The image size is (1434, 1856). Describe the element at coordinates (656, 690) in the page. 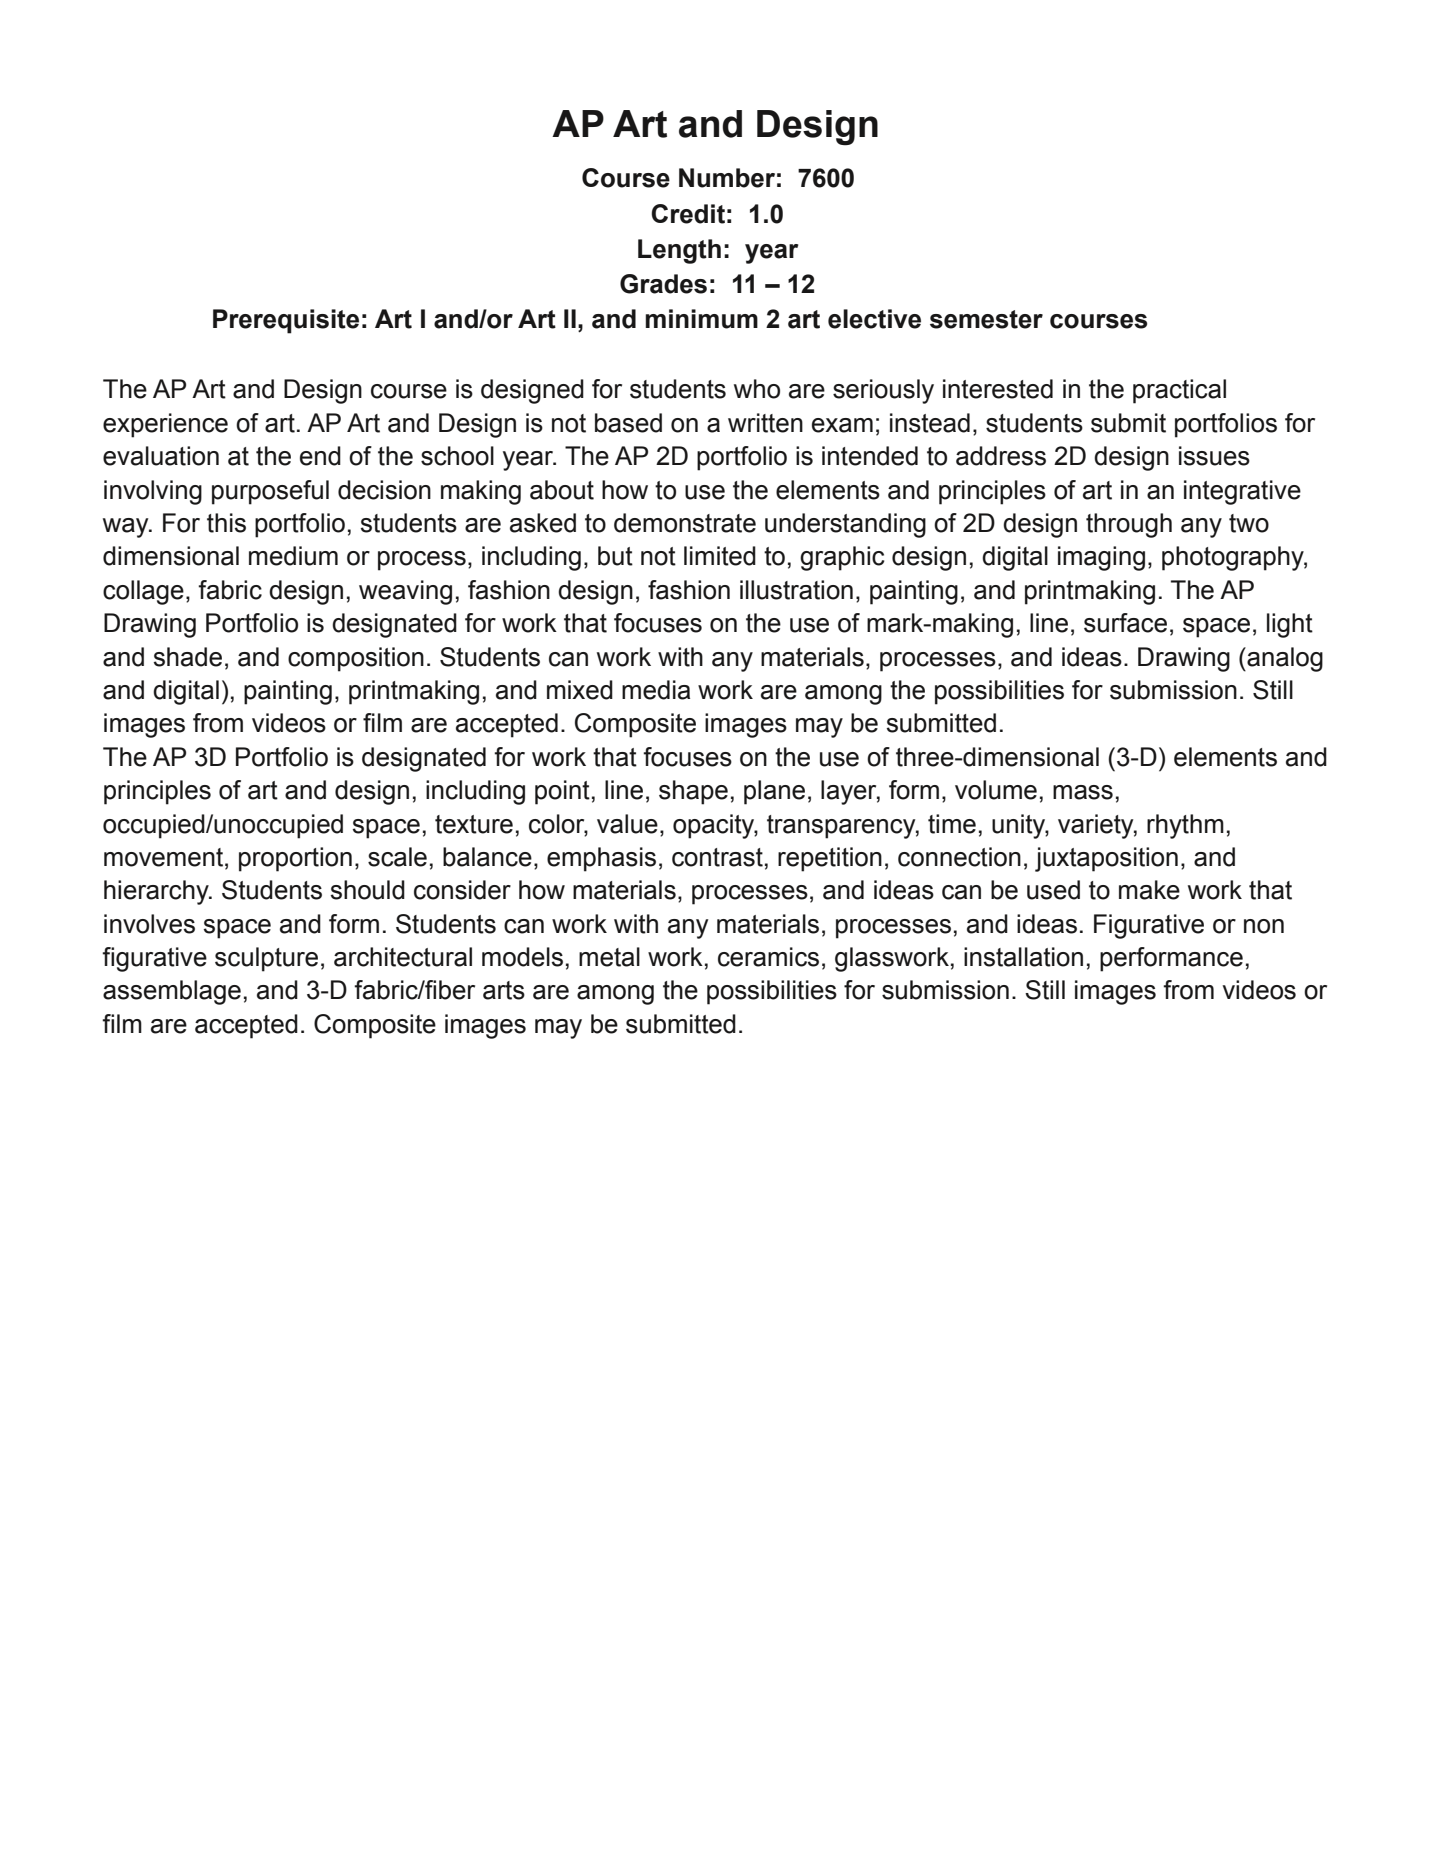

I see `media` at that location.
